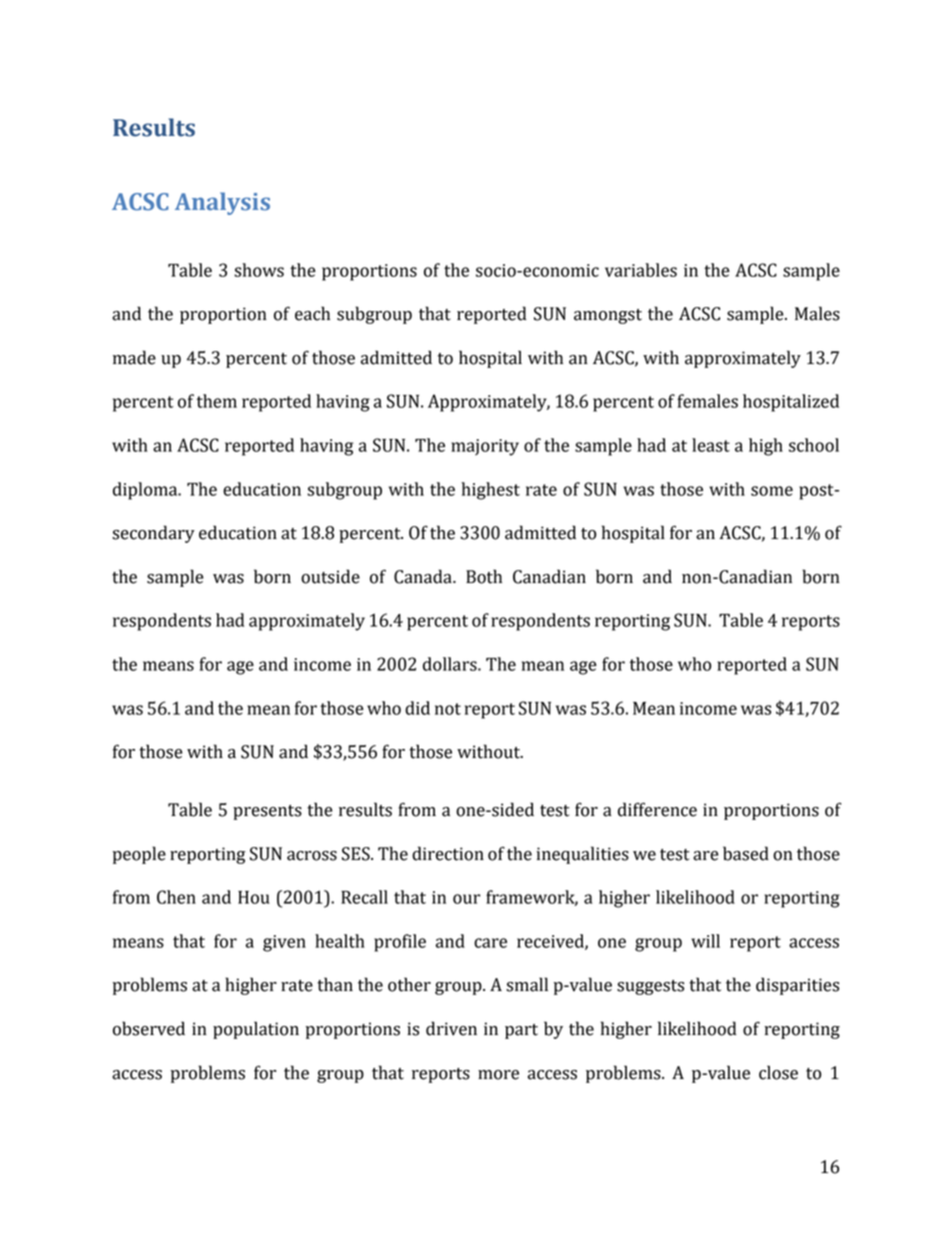 Image resolution: width=952 pixels, height=1233 pixels. Describe the element at coordinates (484, 576) in the screenshot. I see `Both` at that location.
